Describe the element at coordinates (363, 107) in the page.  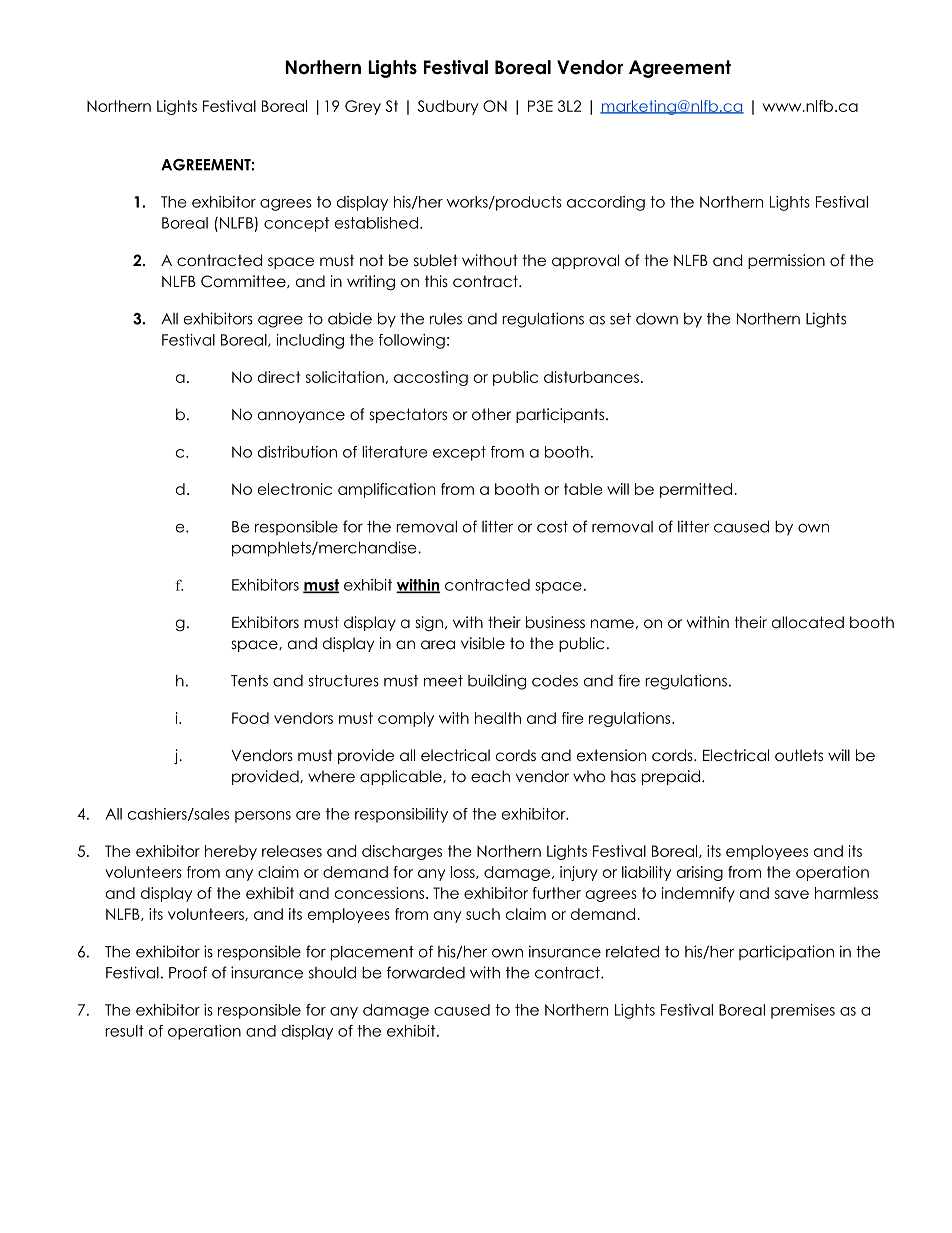
I see `Grey` at that location.
